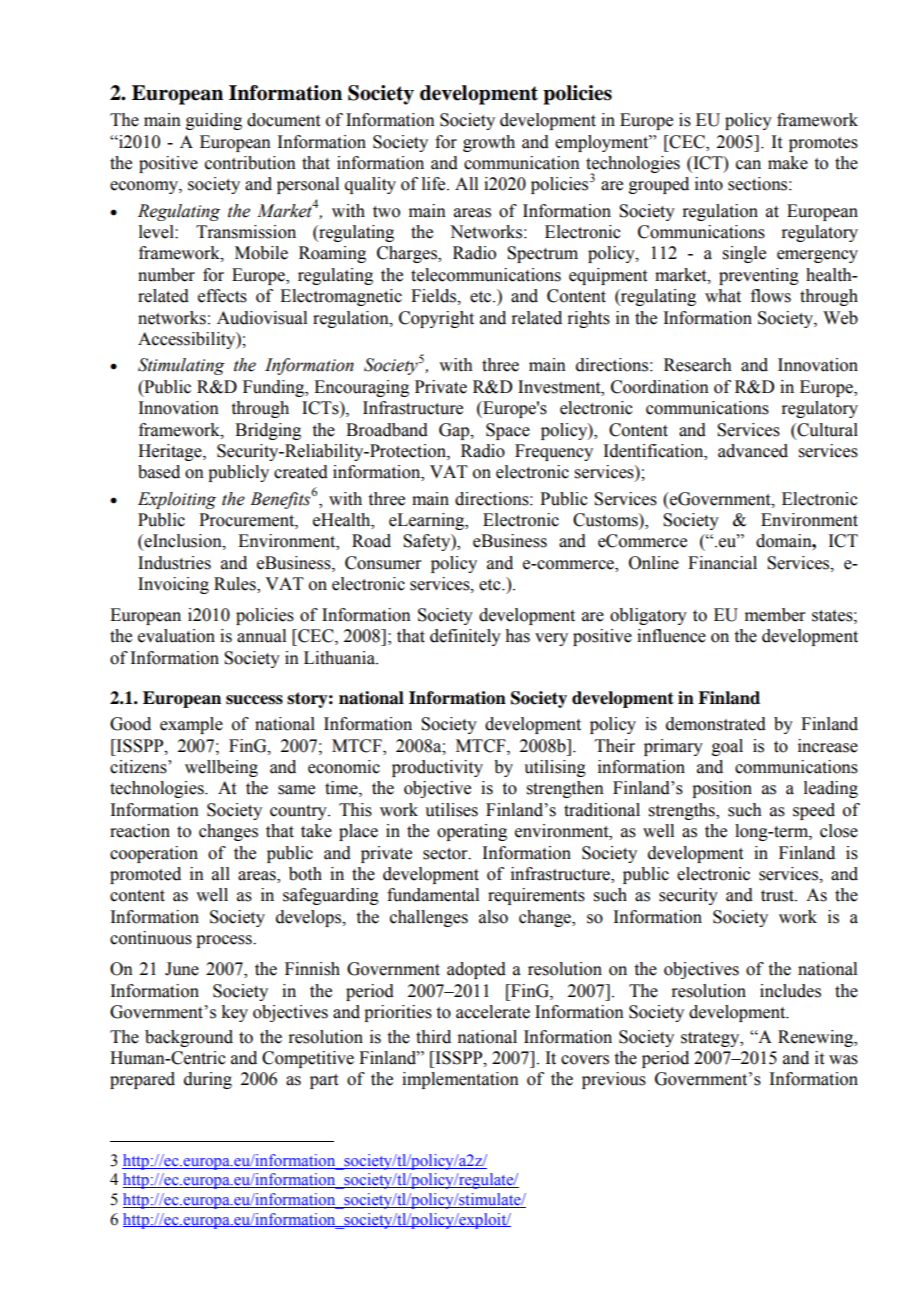  I want to click on can, so click(748, 165).
